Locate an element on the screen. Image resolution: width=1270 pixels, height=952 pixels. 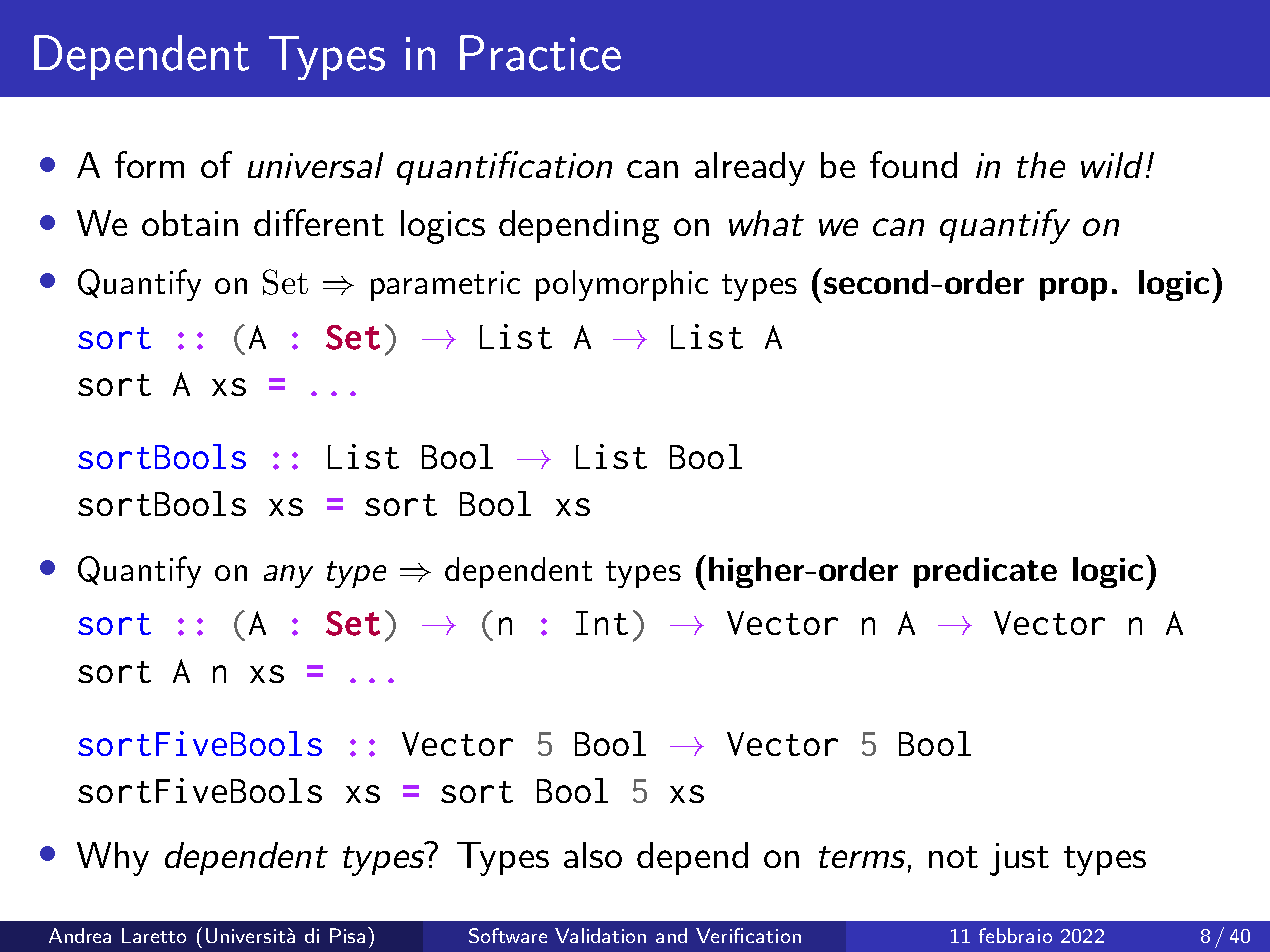
also is located at coordinates (593, 855).
